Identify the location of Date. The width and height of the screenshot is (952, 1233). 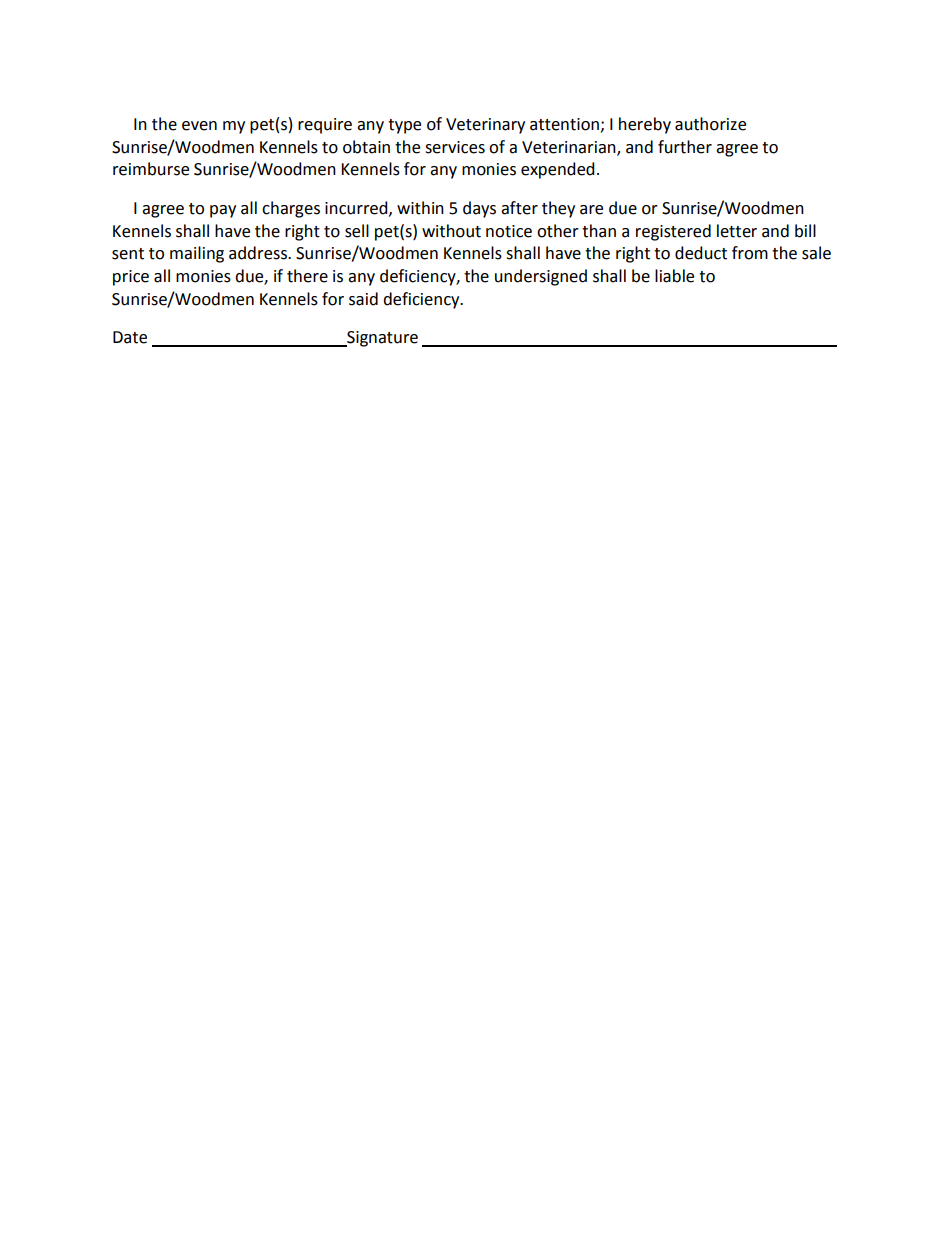
(130, 337).
